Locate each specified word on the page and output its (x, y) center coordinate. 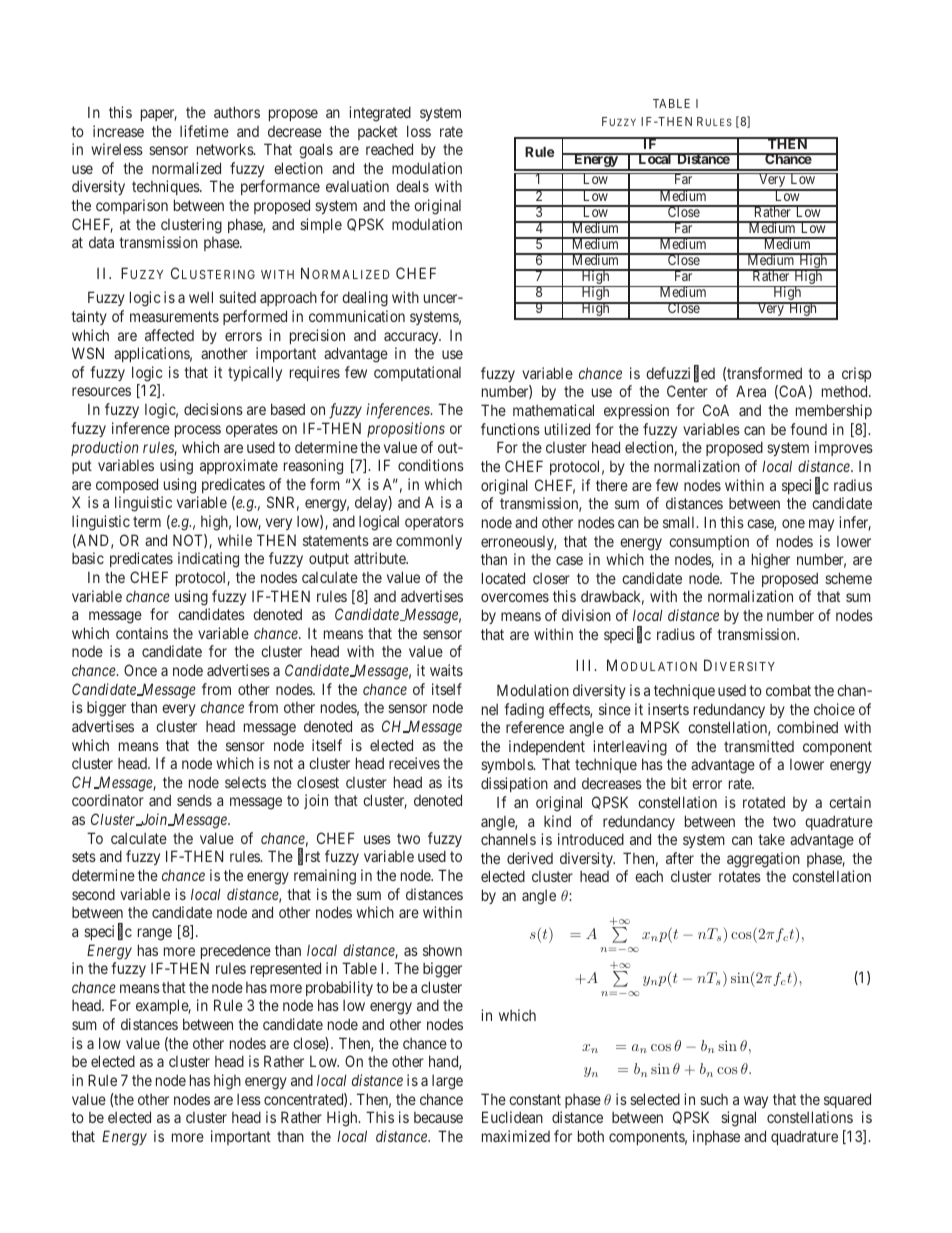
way (756, 1102)
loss (419, 131)
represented (286, 969)
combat (788, 690)
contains (142, 633)
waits (446, 670)
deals (412, 186)
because (438, 1117)
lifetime (204, 131)
